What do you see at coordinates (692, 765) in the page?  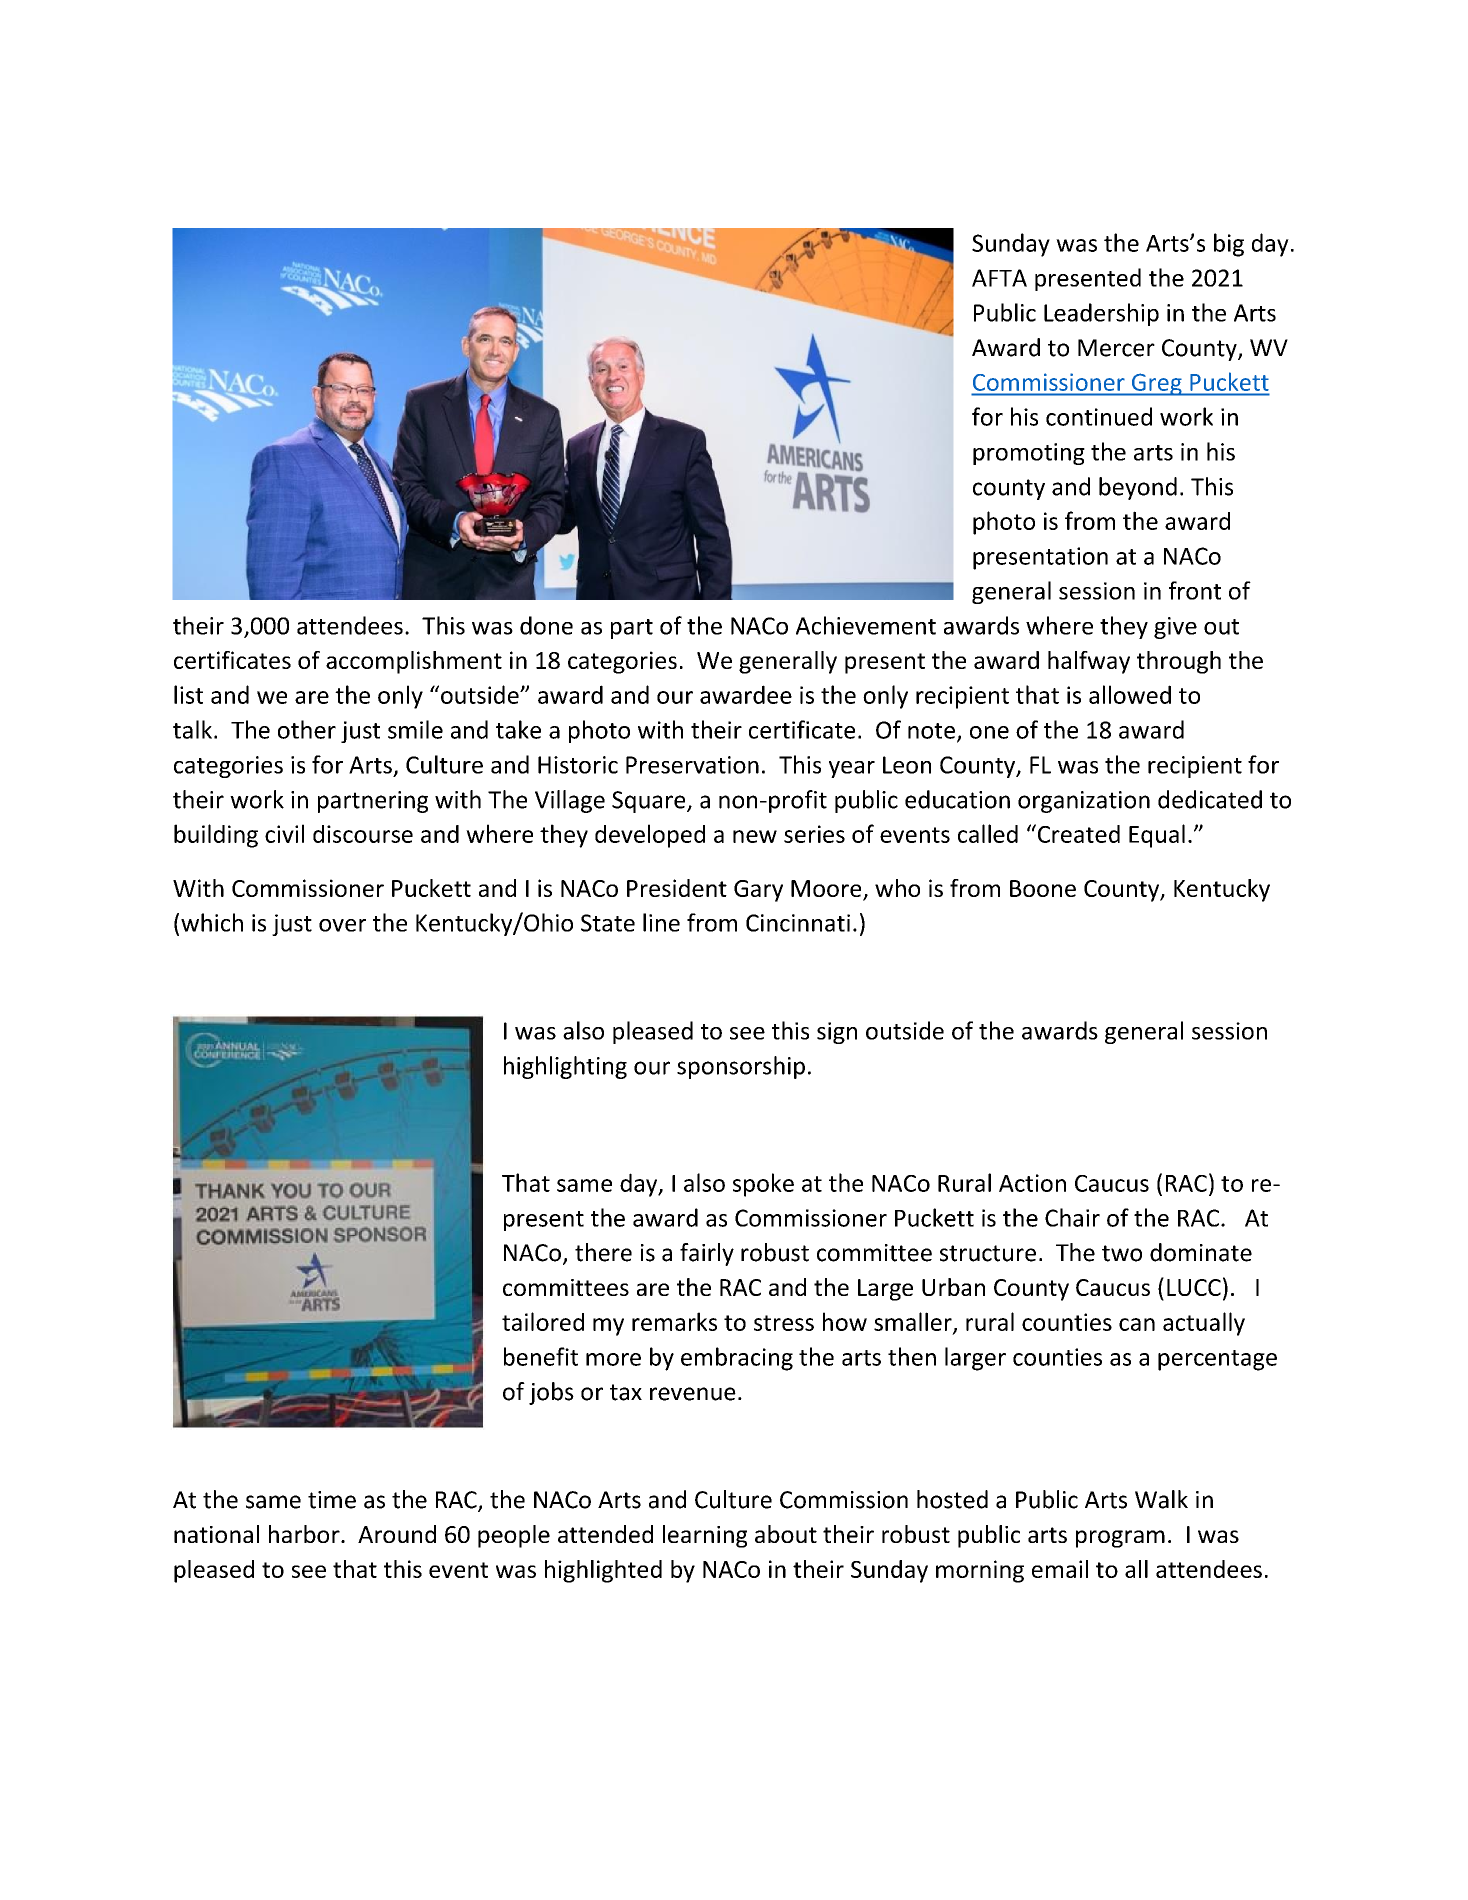 I see `Preservation` at bounding box center [692, 765].
